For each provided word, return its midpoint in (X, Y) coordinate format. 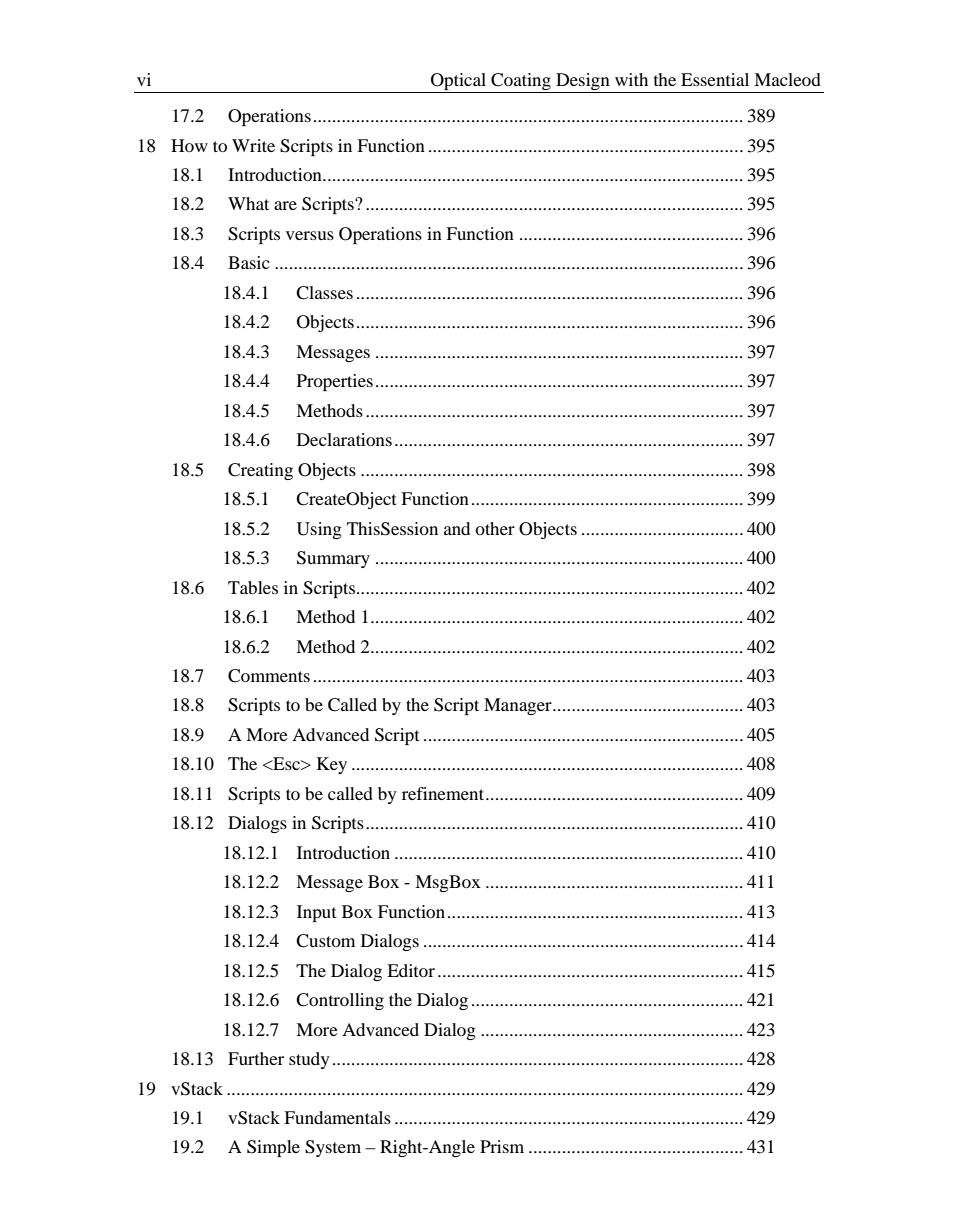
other (495, 528)
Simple (273, 1148)
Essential (715, 79)
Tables (253, 587)
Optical (459, 83)
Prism (502, 1146)
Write (253, 145)
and (457, 528)
